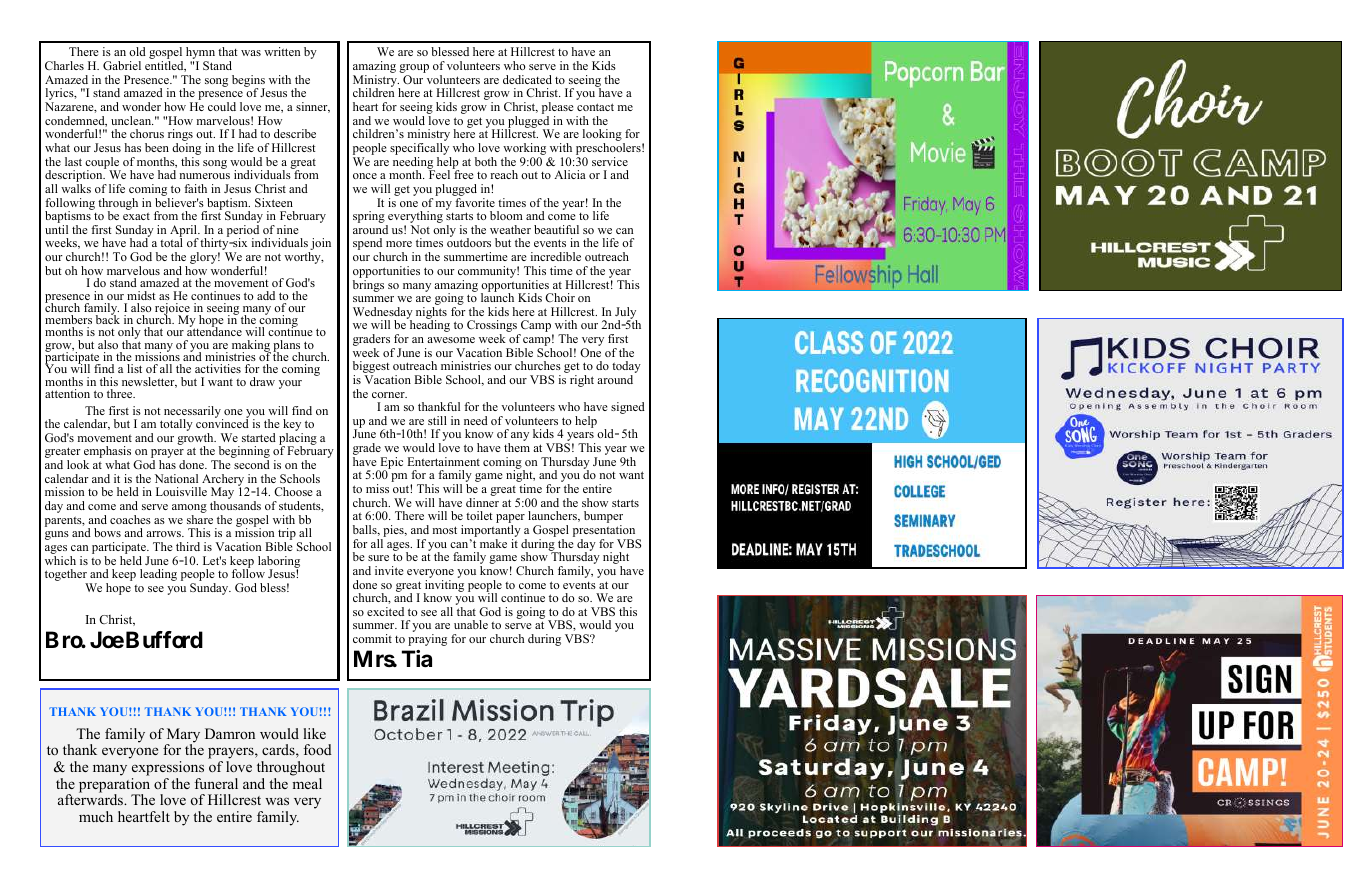  What do you see at coordinates (313, 107) in the image?
I see `sinner` at bounding box center [313, 107].
